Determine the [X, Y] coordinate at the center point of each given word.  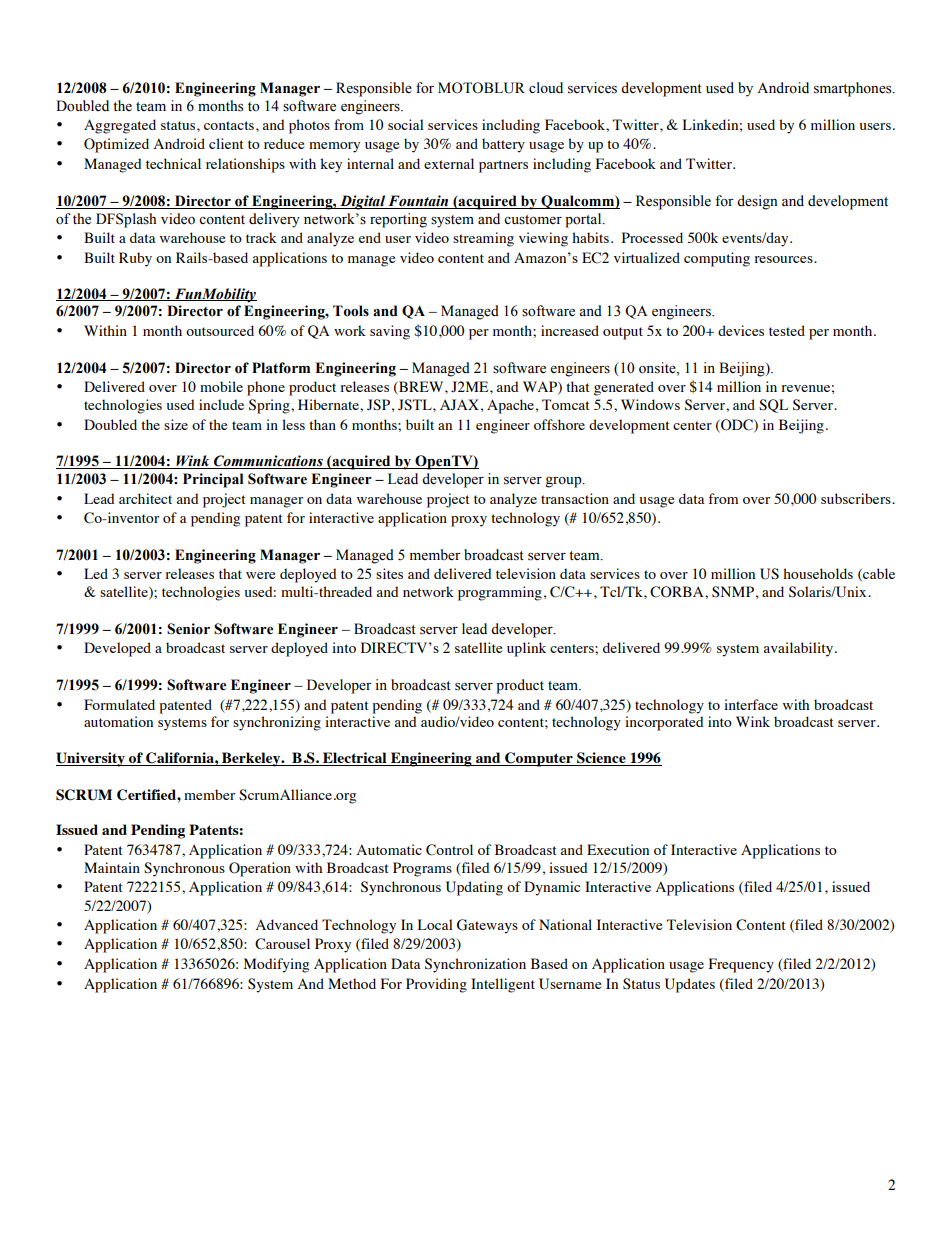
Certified [147, 795]
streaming [483, 239]
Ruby [135, 259]
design [757, 202]
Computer [539, 759]
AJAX [459, 405]
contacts [229, 125]
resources [784, 259]
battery [503, 145]
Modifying [276, 965]
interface [751, 704]
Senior [188, 629]
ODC [737, 425]
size [176, 424]
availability [798, 649]
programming [500, 593]
